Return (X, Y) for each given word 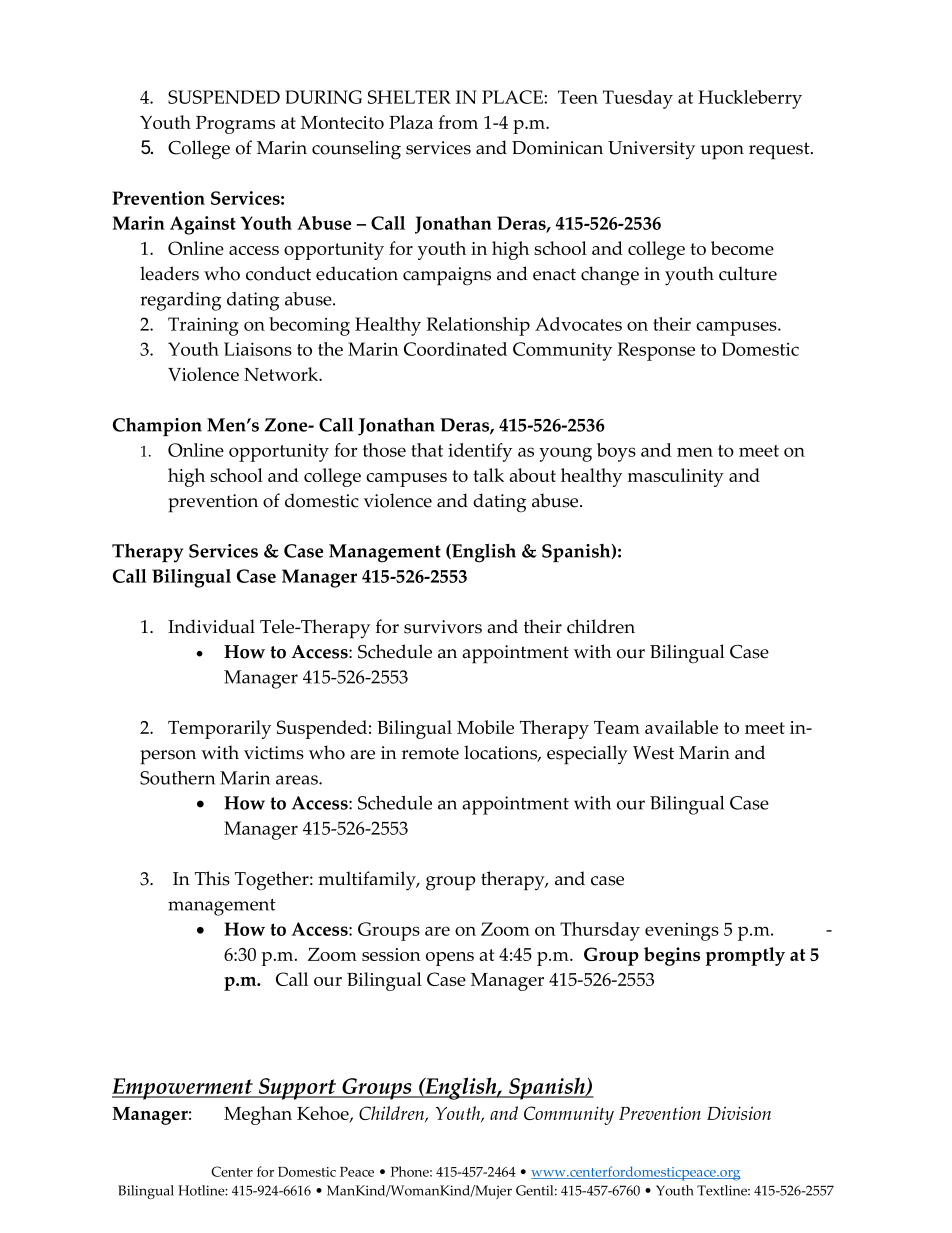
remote (430, 753)
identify (480, 452)
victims (274, 753)
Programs (235, 125)
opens (450, 959)
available (681, 727)
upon (722, 152)
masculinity (676, 477)
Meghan (258, 1115)
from (458, 122)
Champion (157, 426)
